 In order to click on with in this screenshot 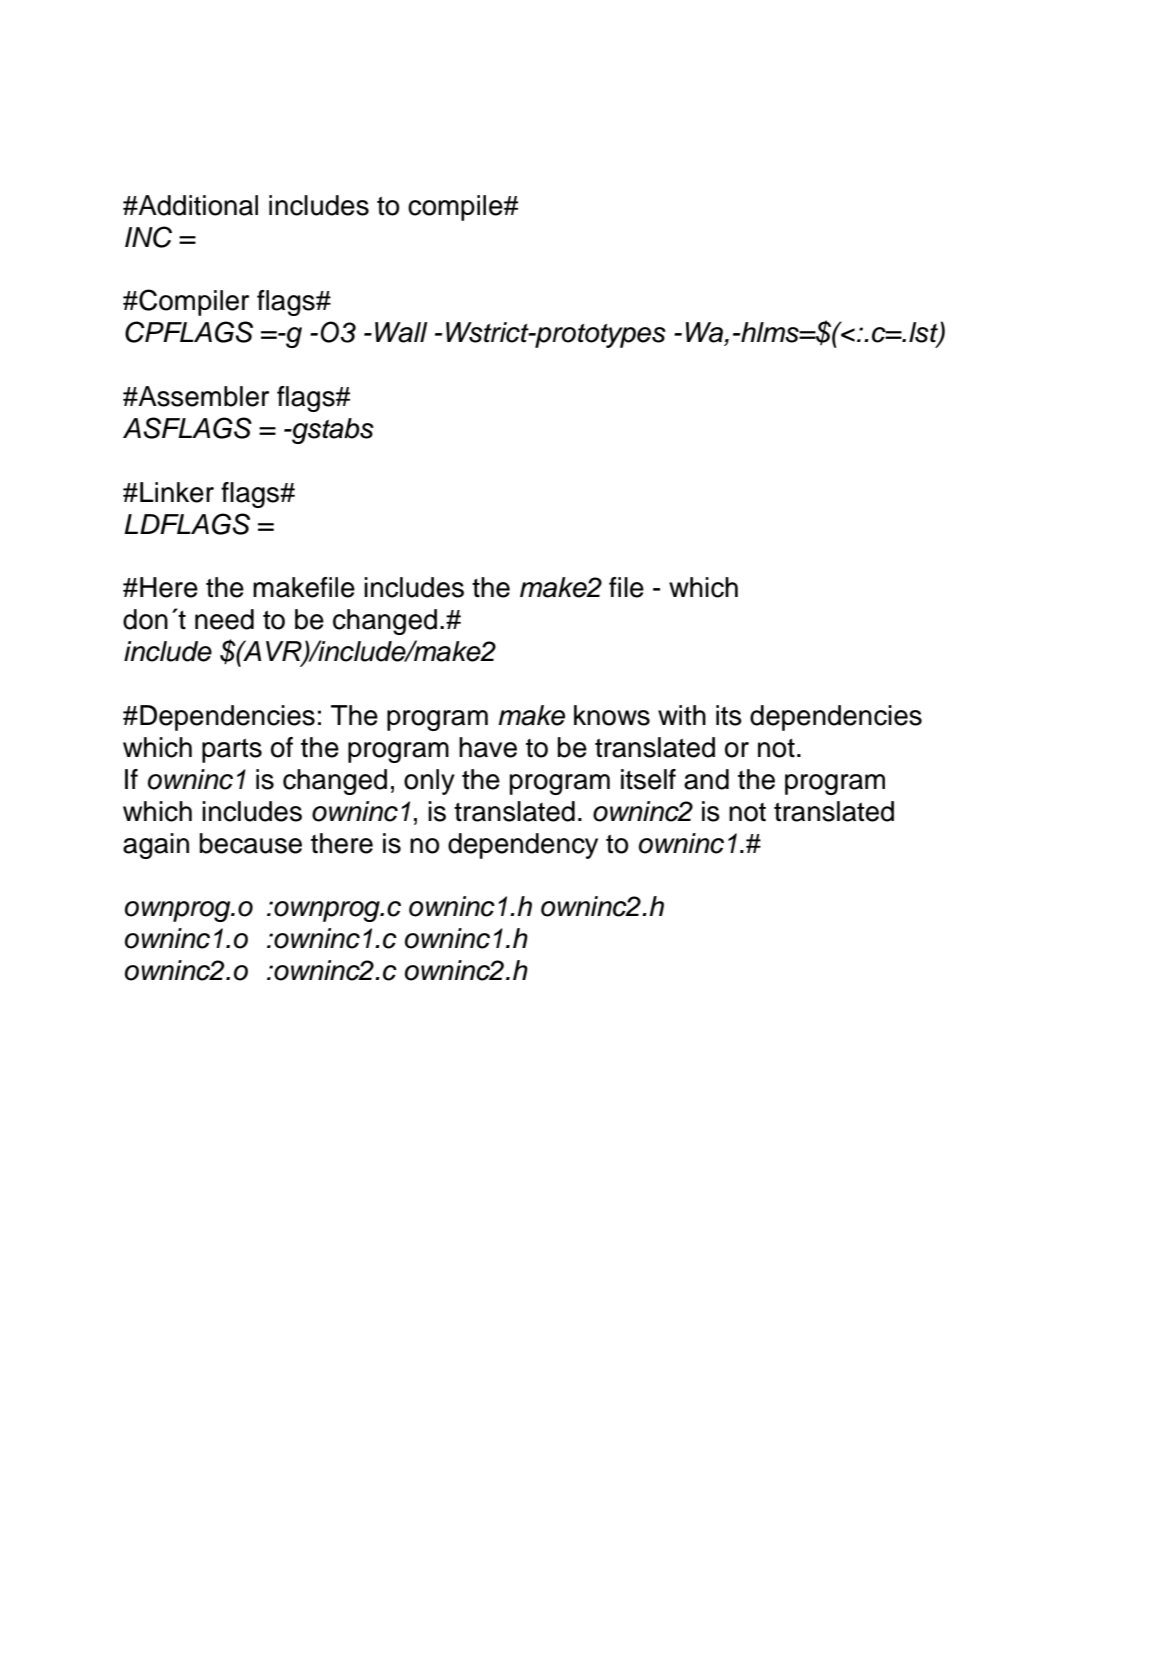, I will do `click(682, 715)`.
